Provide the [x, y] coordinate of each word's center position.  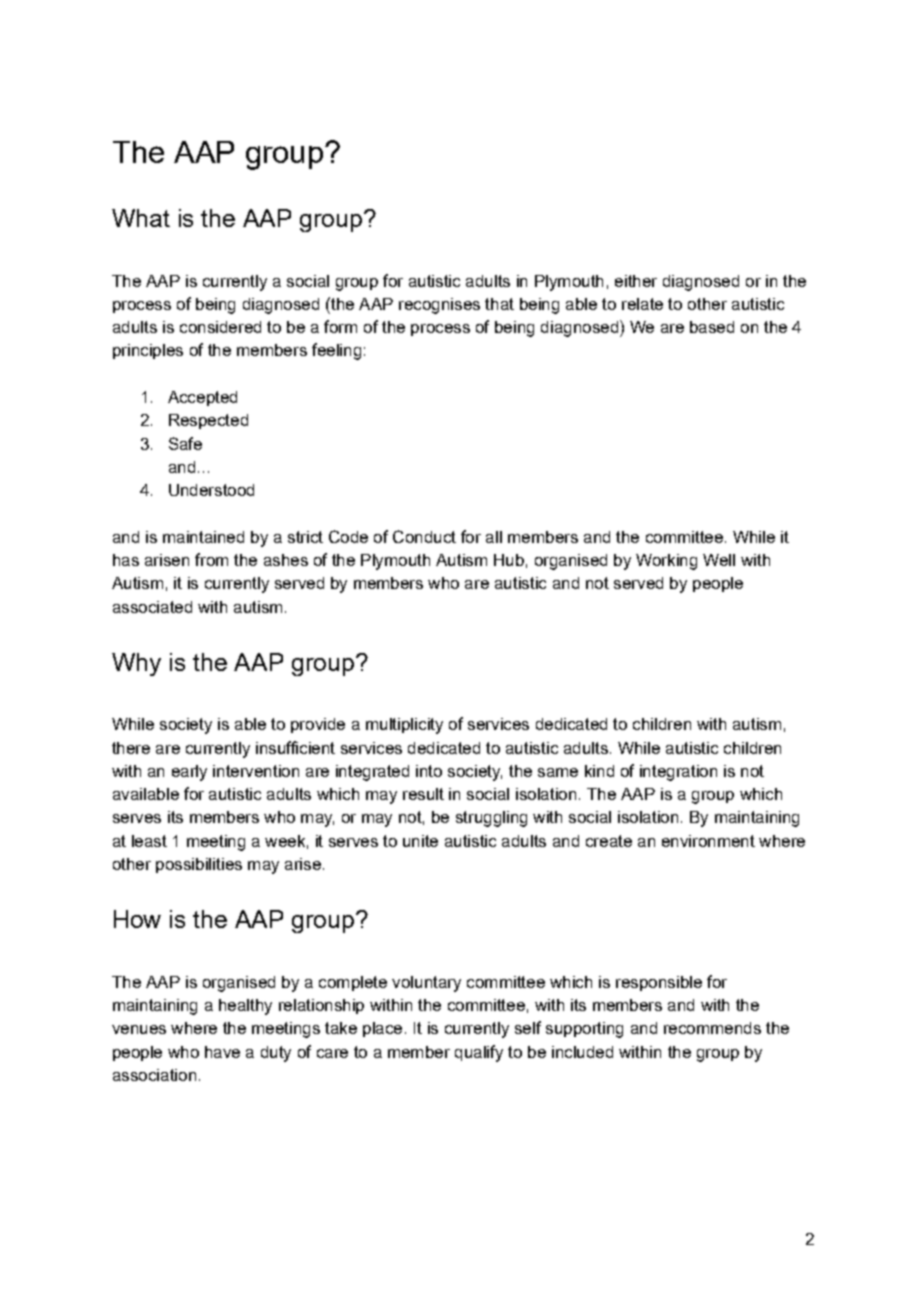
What [141, 218]
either [636, 281]
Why [136, 664]
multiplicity [404, 726]
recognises [439, 306]
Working [666, 562]
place [382, 1029]
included [582, 1052]
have [222, 1052]
